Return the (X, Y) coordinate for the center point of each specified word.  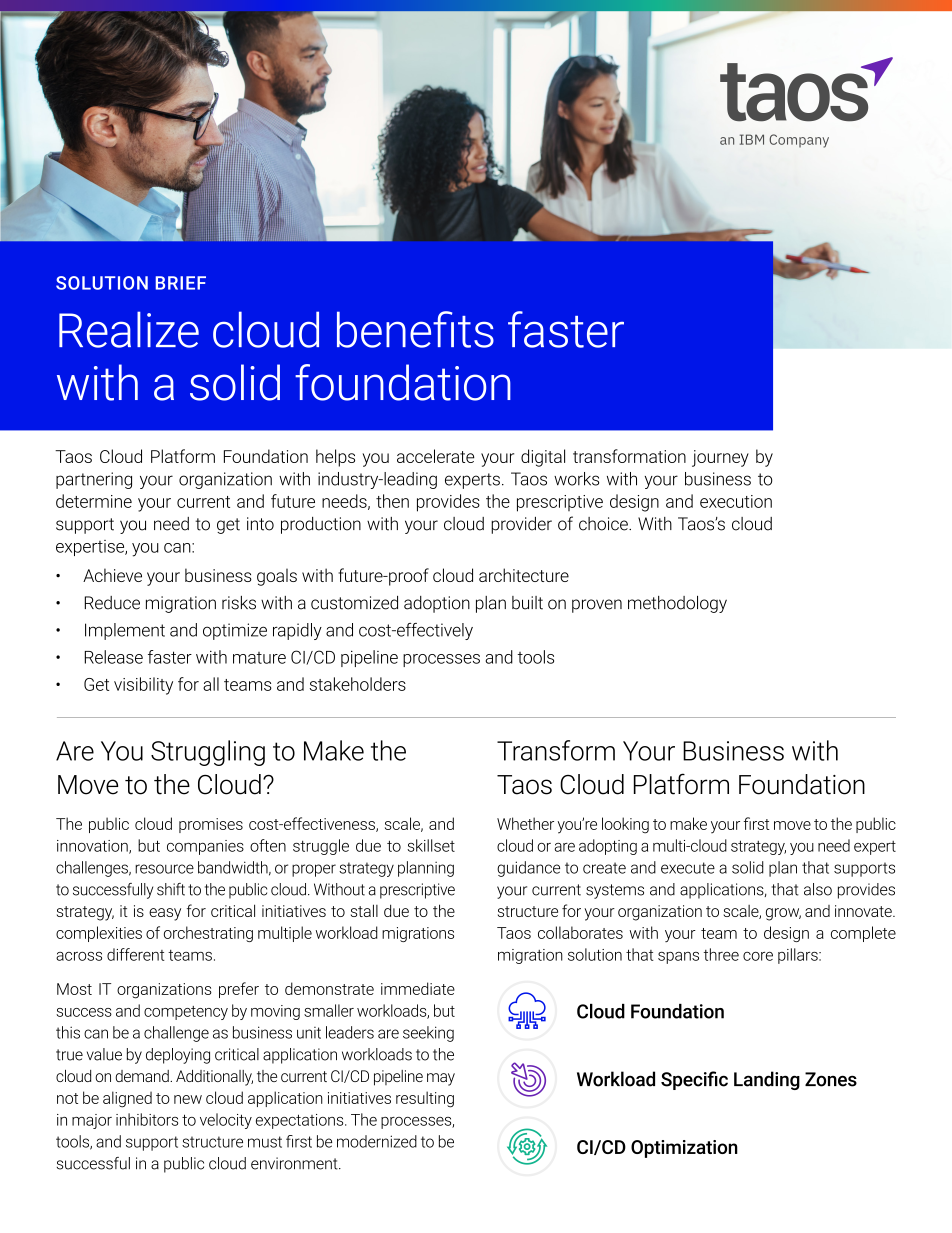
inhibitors (147, 1119)
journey (720, 458)
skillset (431, 845)
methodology (677, 604)
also (818, 889)
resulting (425, 1099)
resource (164, 869)
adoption (437, 604)
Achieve (112, 575)
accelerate (435, 456)
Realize (129, 329)
